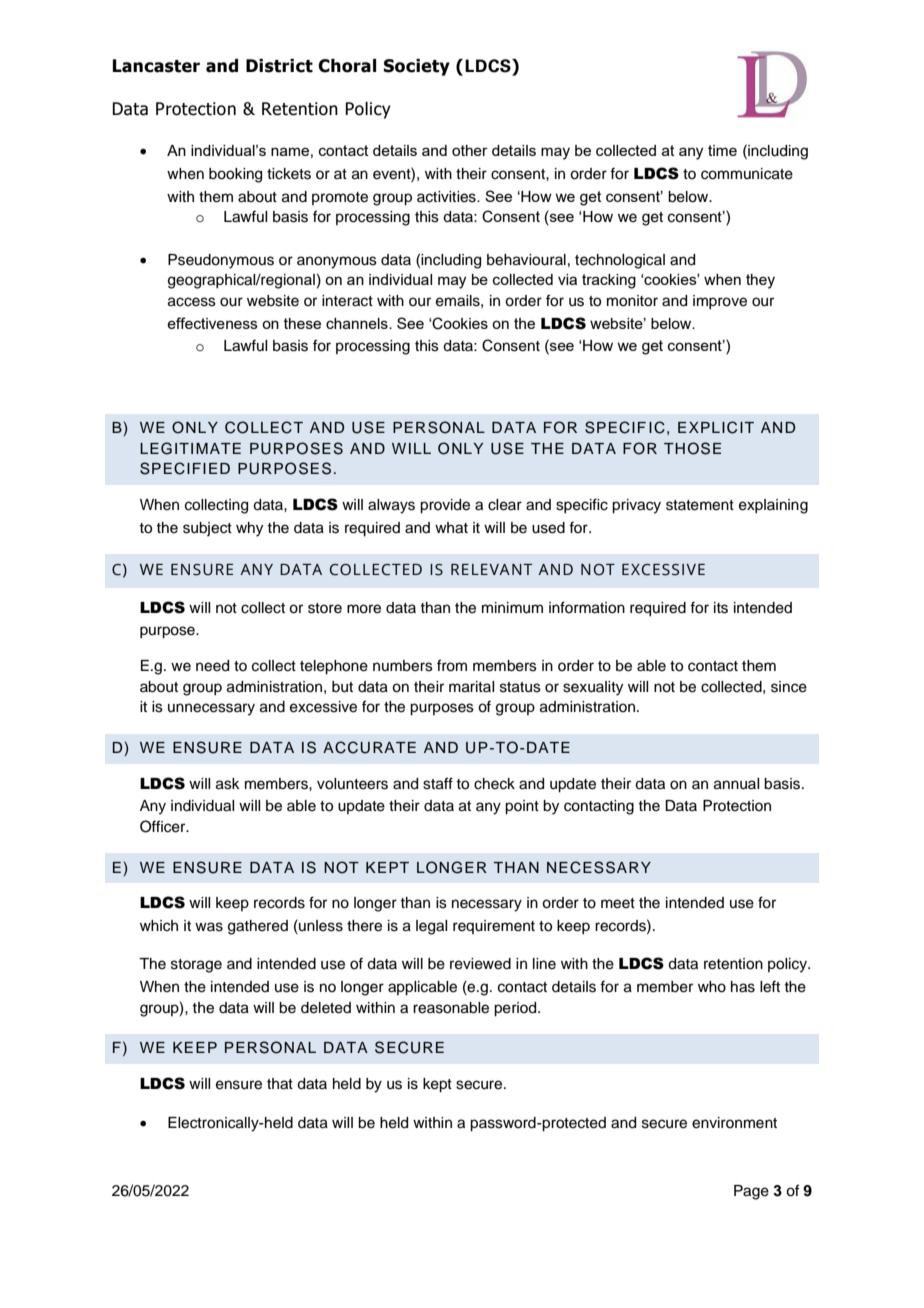 The height and width of the screenshot is (1308, 924). I want to click on annual, so click(736, 784).
